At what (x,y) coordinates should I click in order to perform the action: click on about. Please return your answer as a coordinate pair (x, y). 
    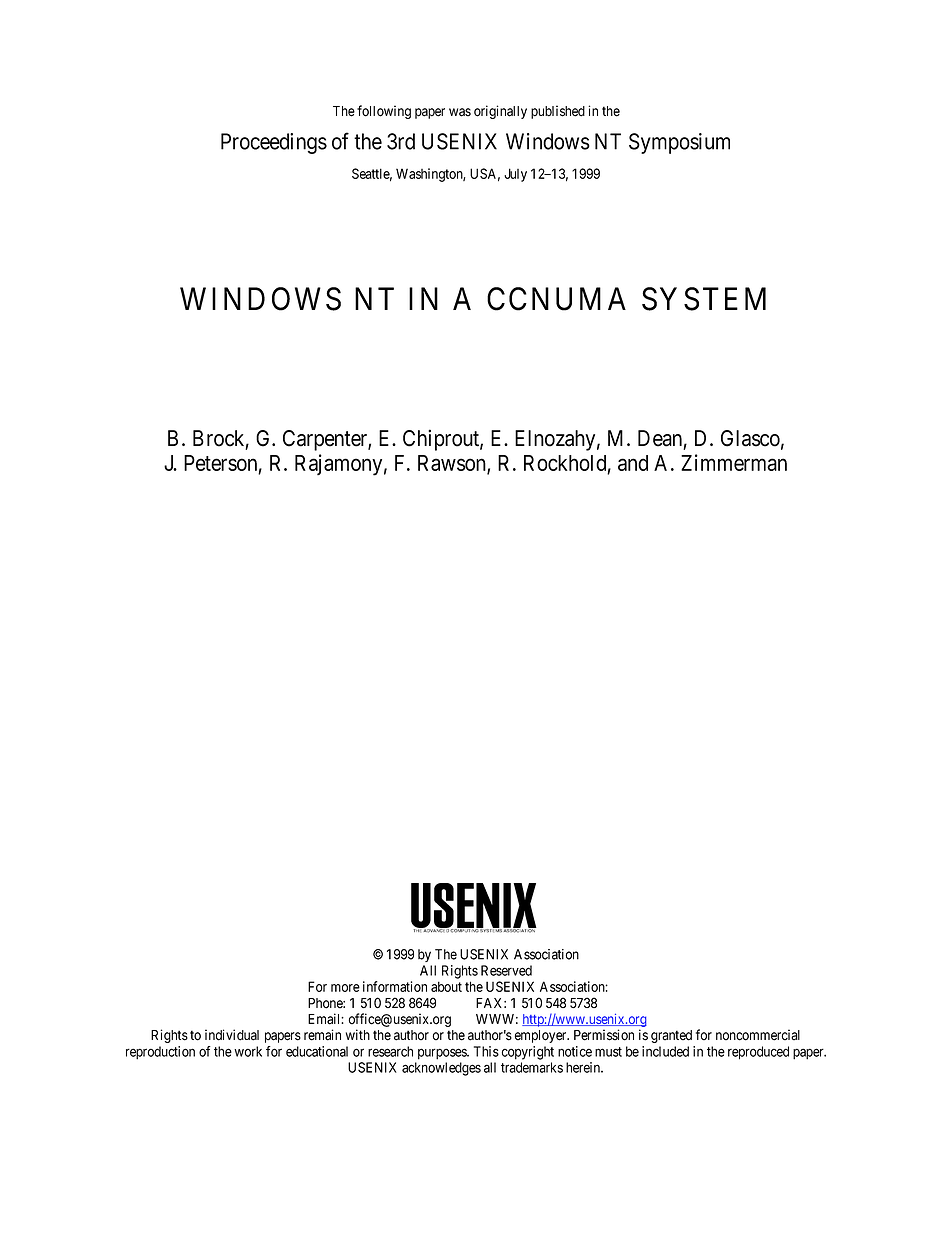
    Looking at the image, I should click on (446, 986).
